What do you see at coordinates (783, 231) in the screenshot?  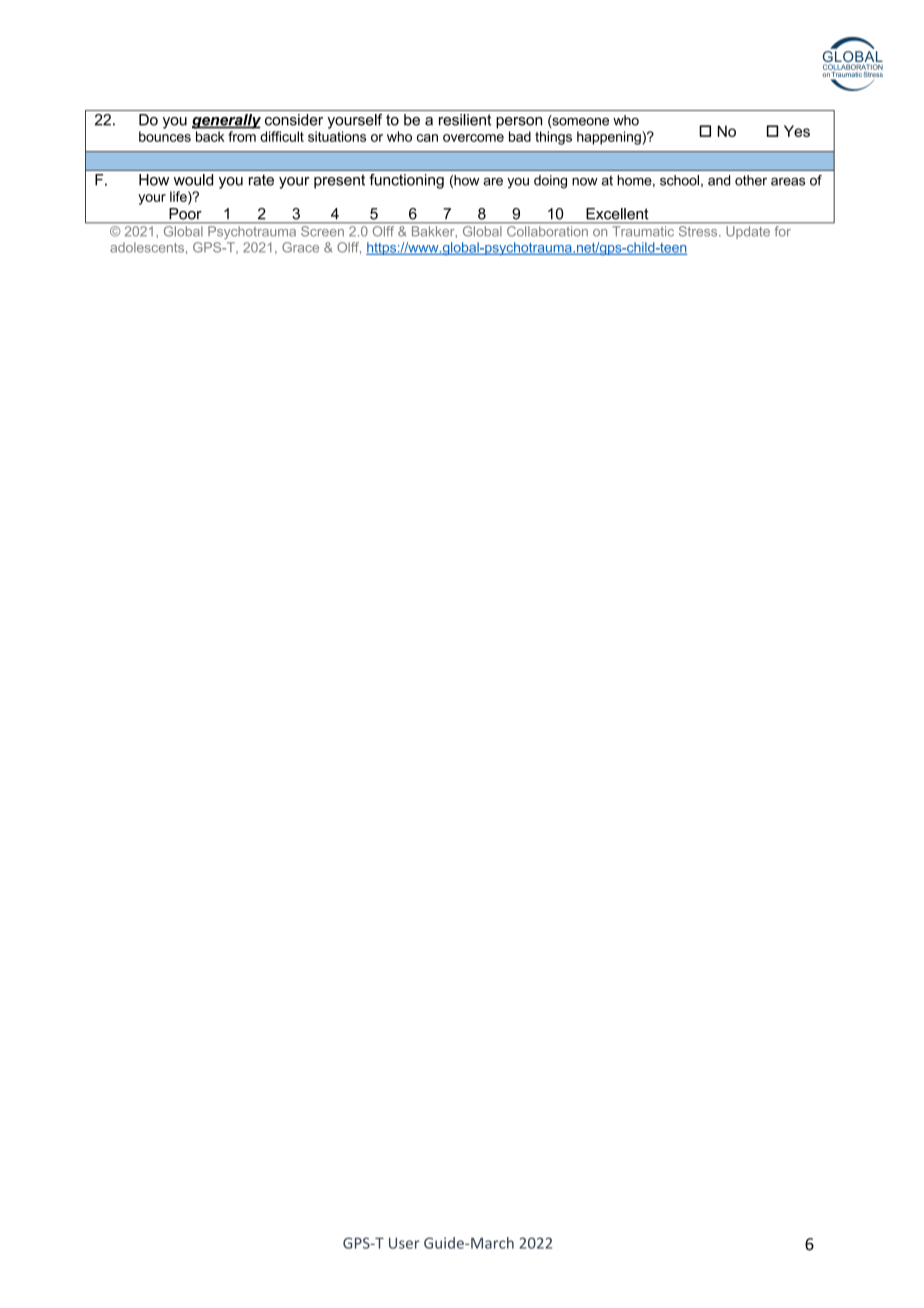 I see `for` at bounding box center [783, 231].
